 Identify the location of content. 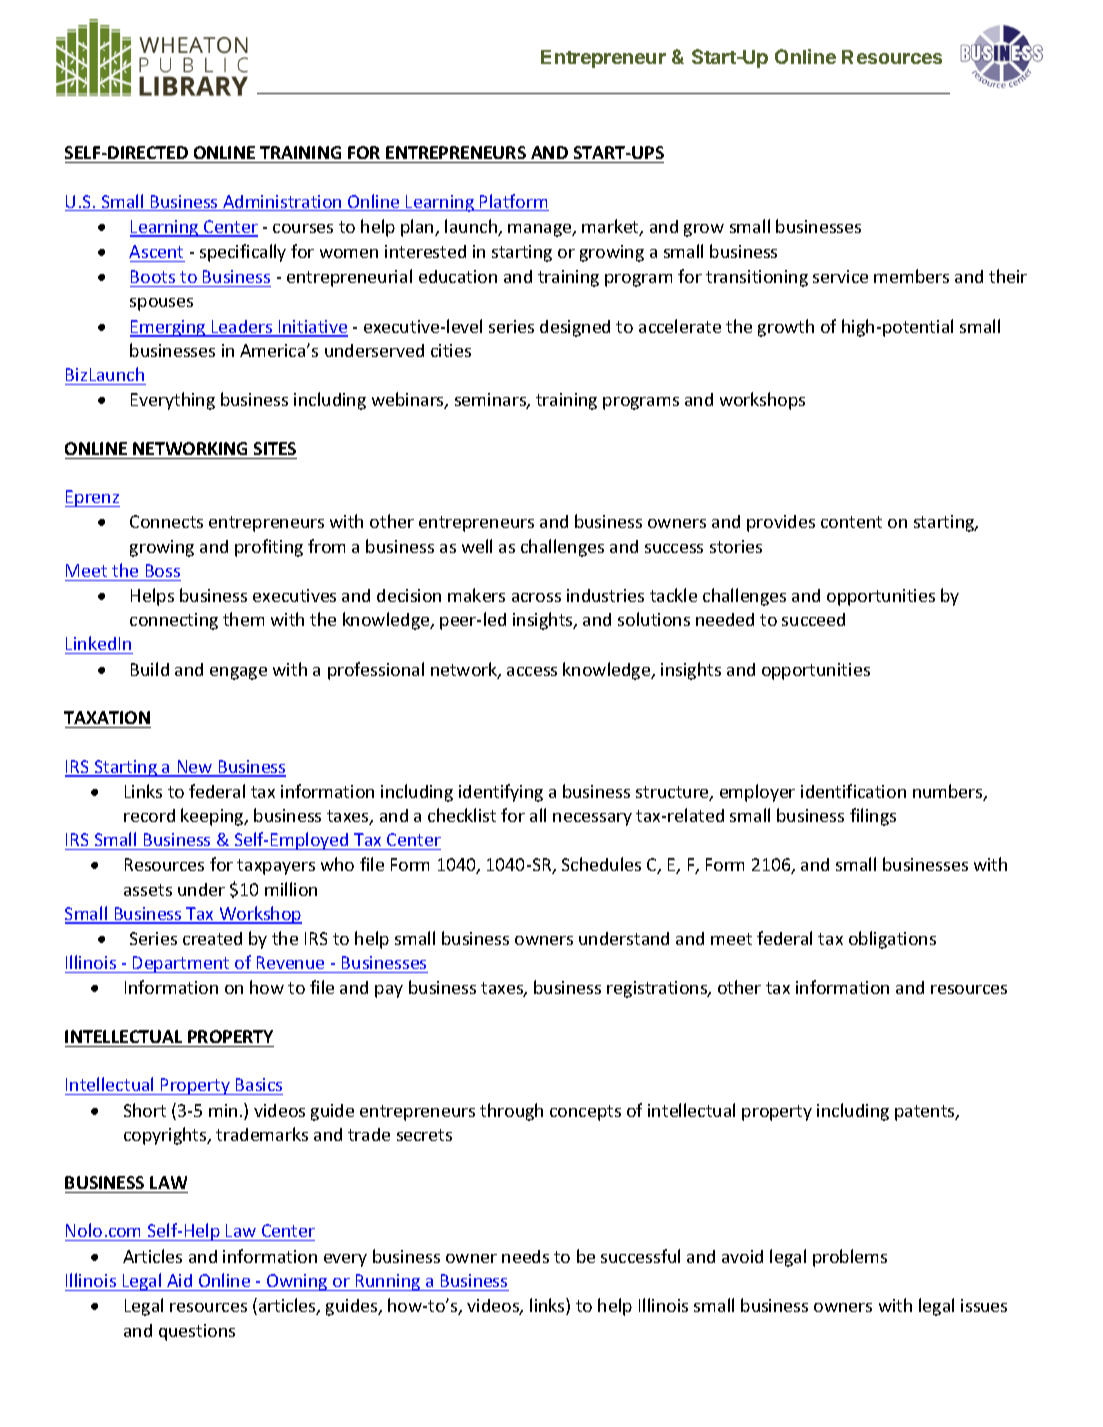
(851, 522).
